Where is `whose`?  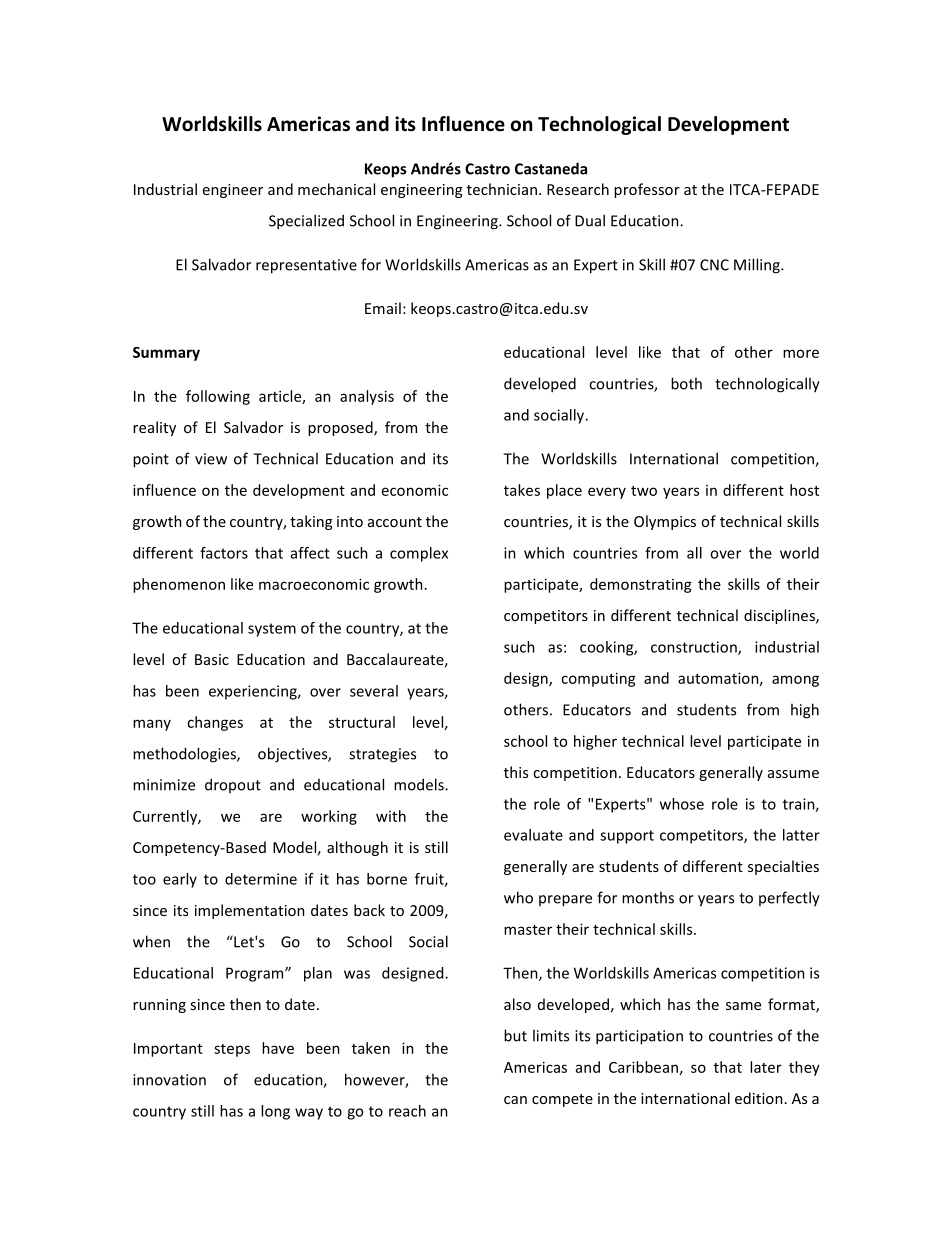
whose is located at coordinates (682, 804).
